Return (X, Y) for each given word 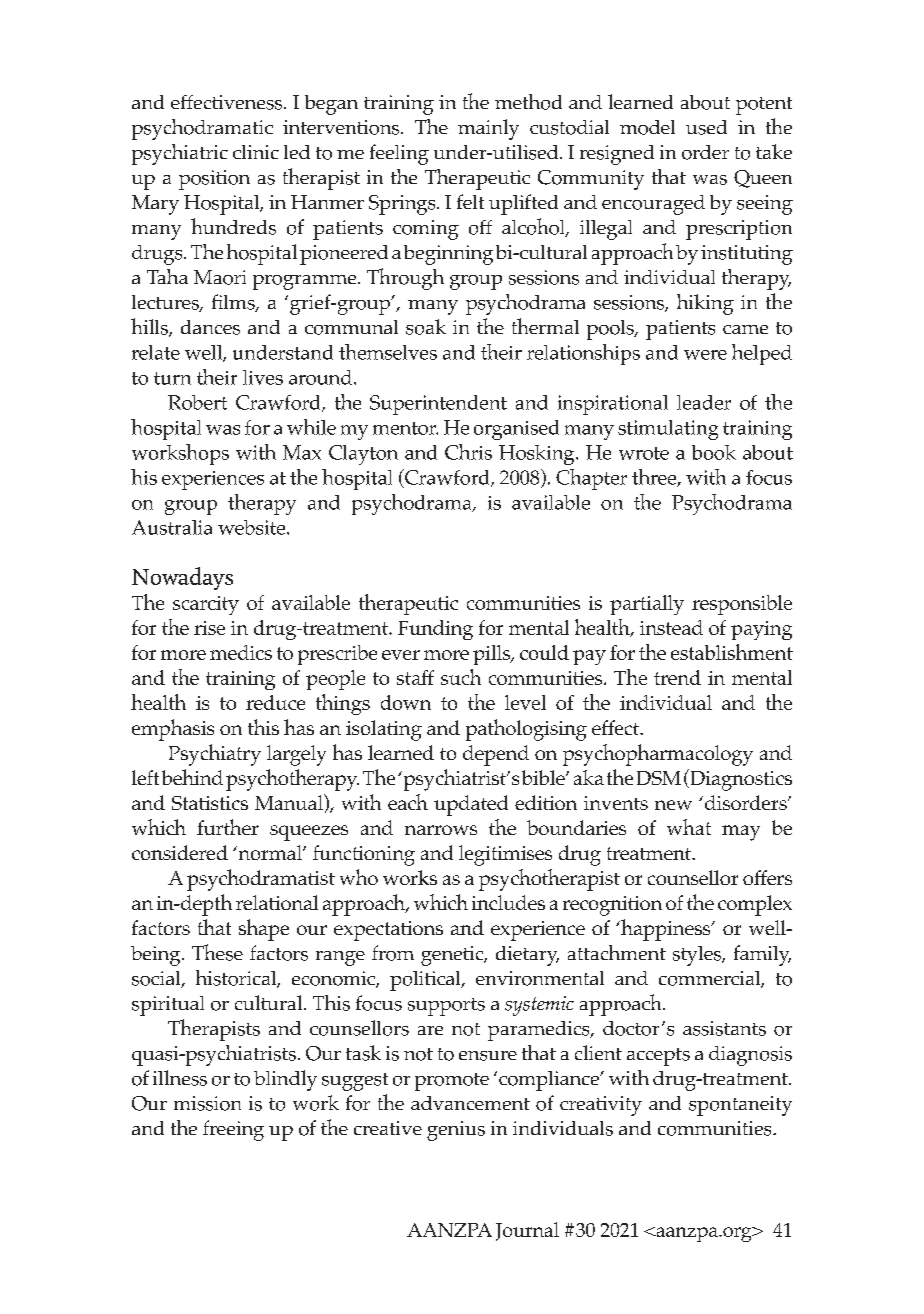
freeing (233, 1130)
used (706, 127)
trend (677, 677)
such (461, 677)
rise (209, 628)
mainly (488, 129)
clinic (256, 152)
